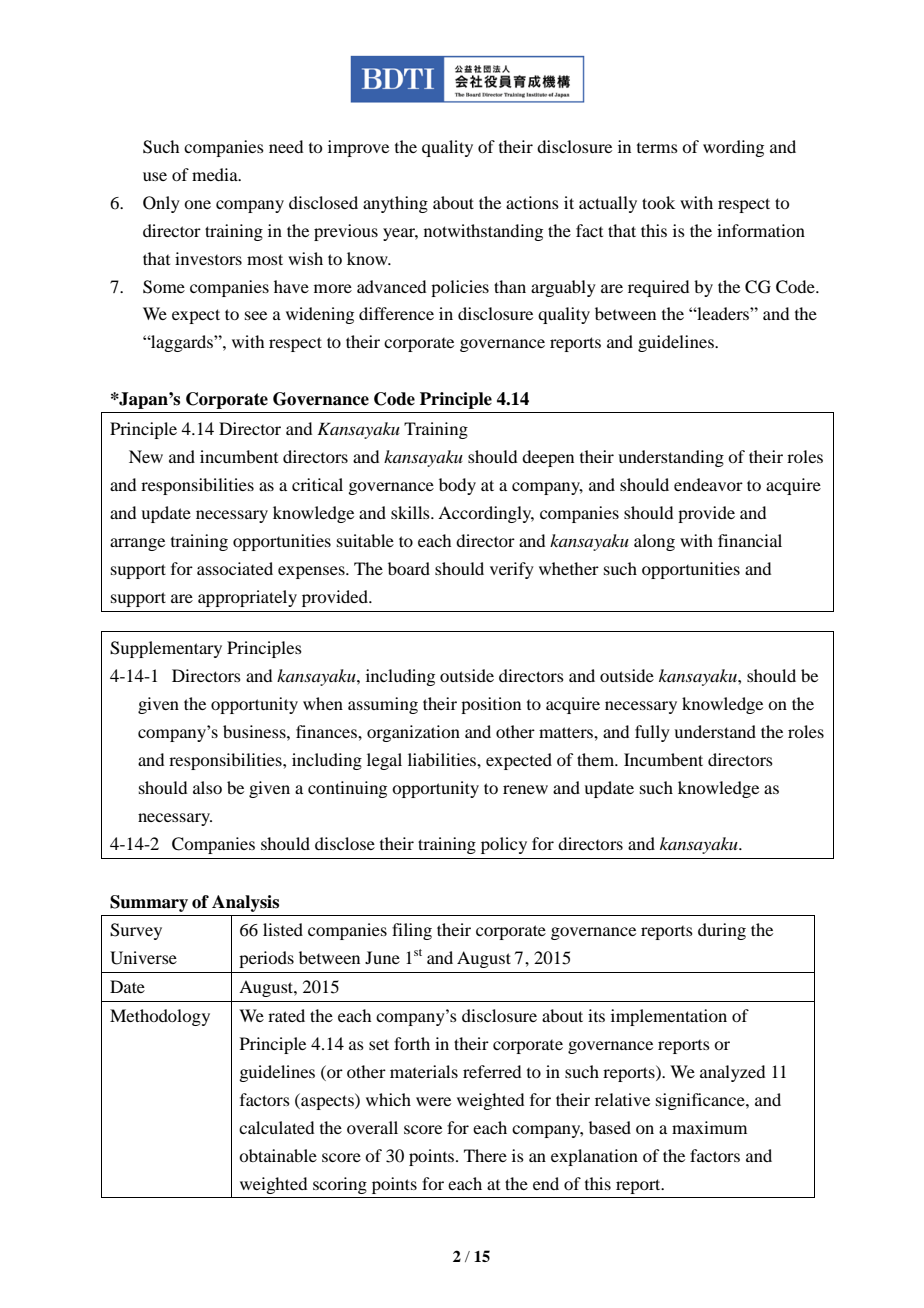  I want to click on position, so click(491, 705).
